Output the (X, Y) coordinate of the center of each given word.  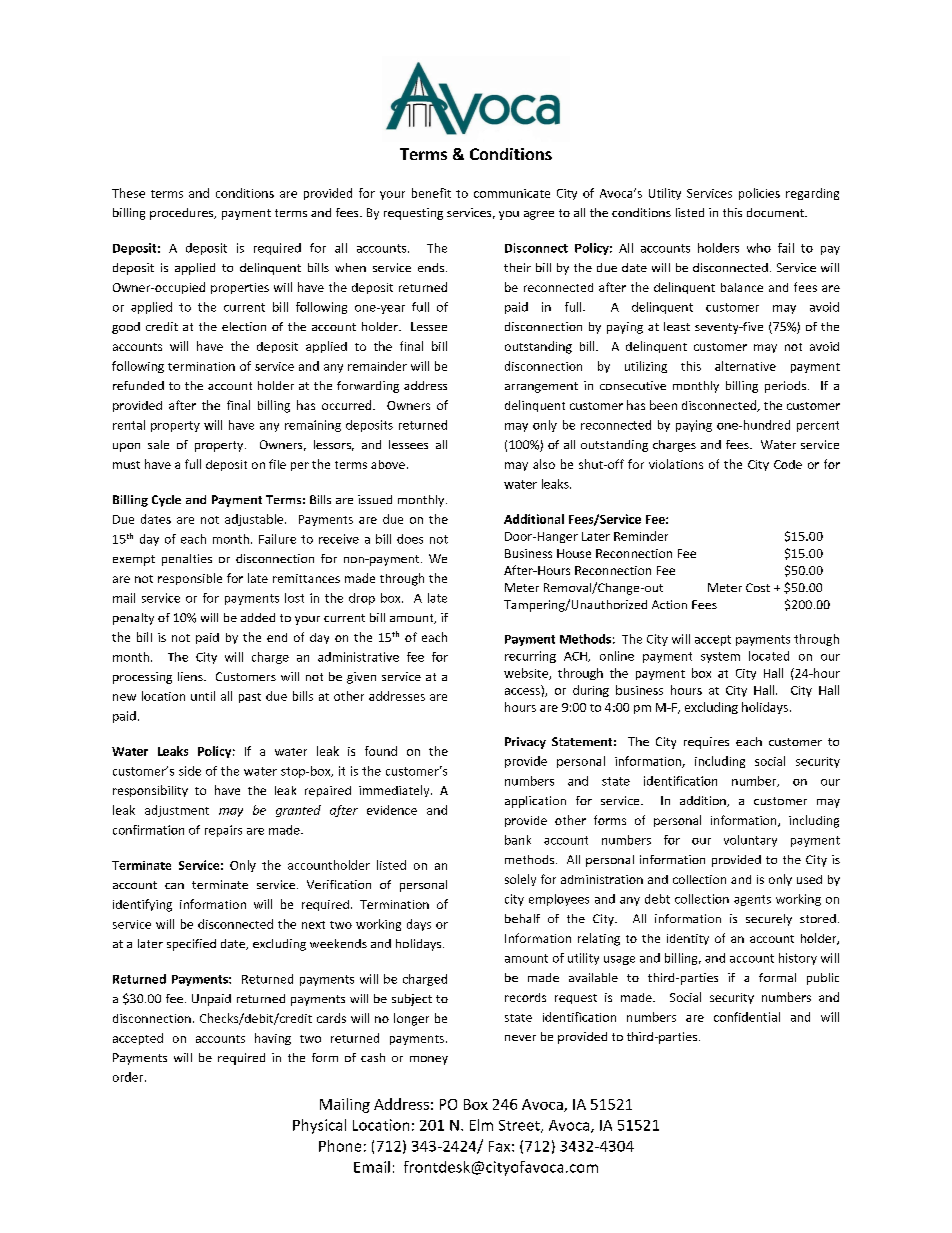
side (190, 771)
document (776, 212)
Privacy (525, 743)
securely (769, 920)
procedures (183, 214)
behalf (522, 918)
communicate (512, 193)
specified (191, 945)
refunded (138, 385)
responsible (190, 579)
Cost (758, 587)
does (410, 539)
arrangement (541, 387)
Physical (319, 1126)
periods (785, 387)
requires (706, 743)
